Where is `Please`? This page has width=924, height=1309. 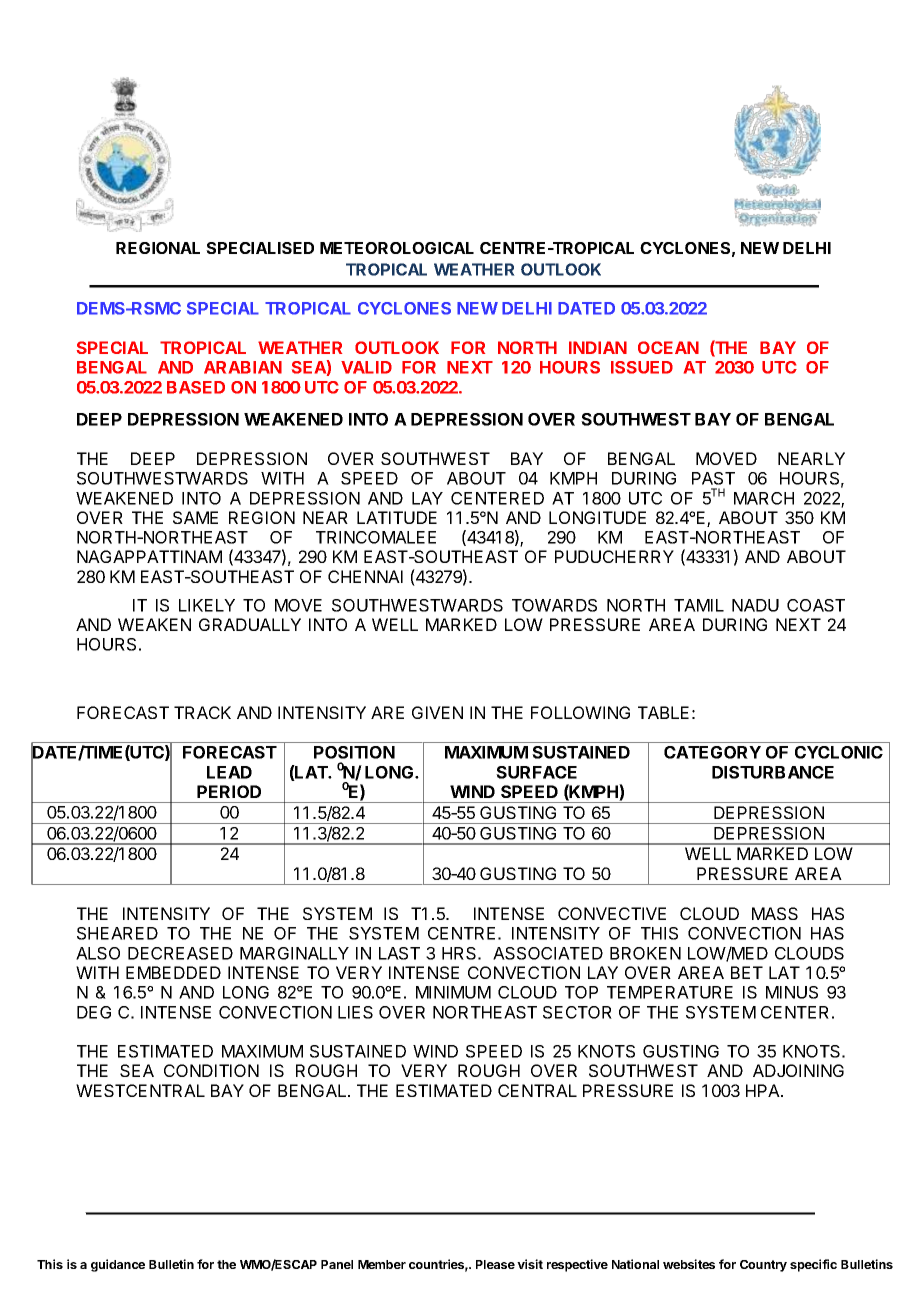
Please is located at coordinates (495, 1264).
